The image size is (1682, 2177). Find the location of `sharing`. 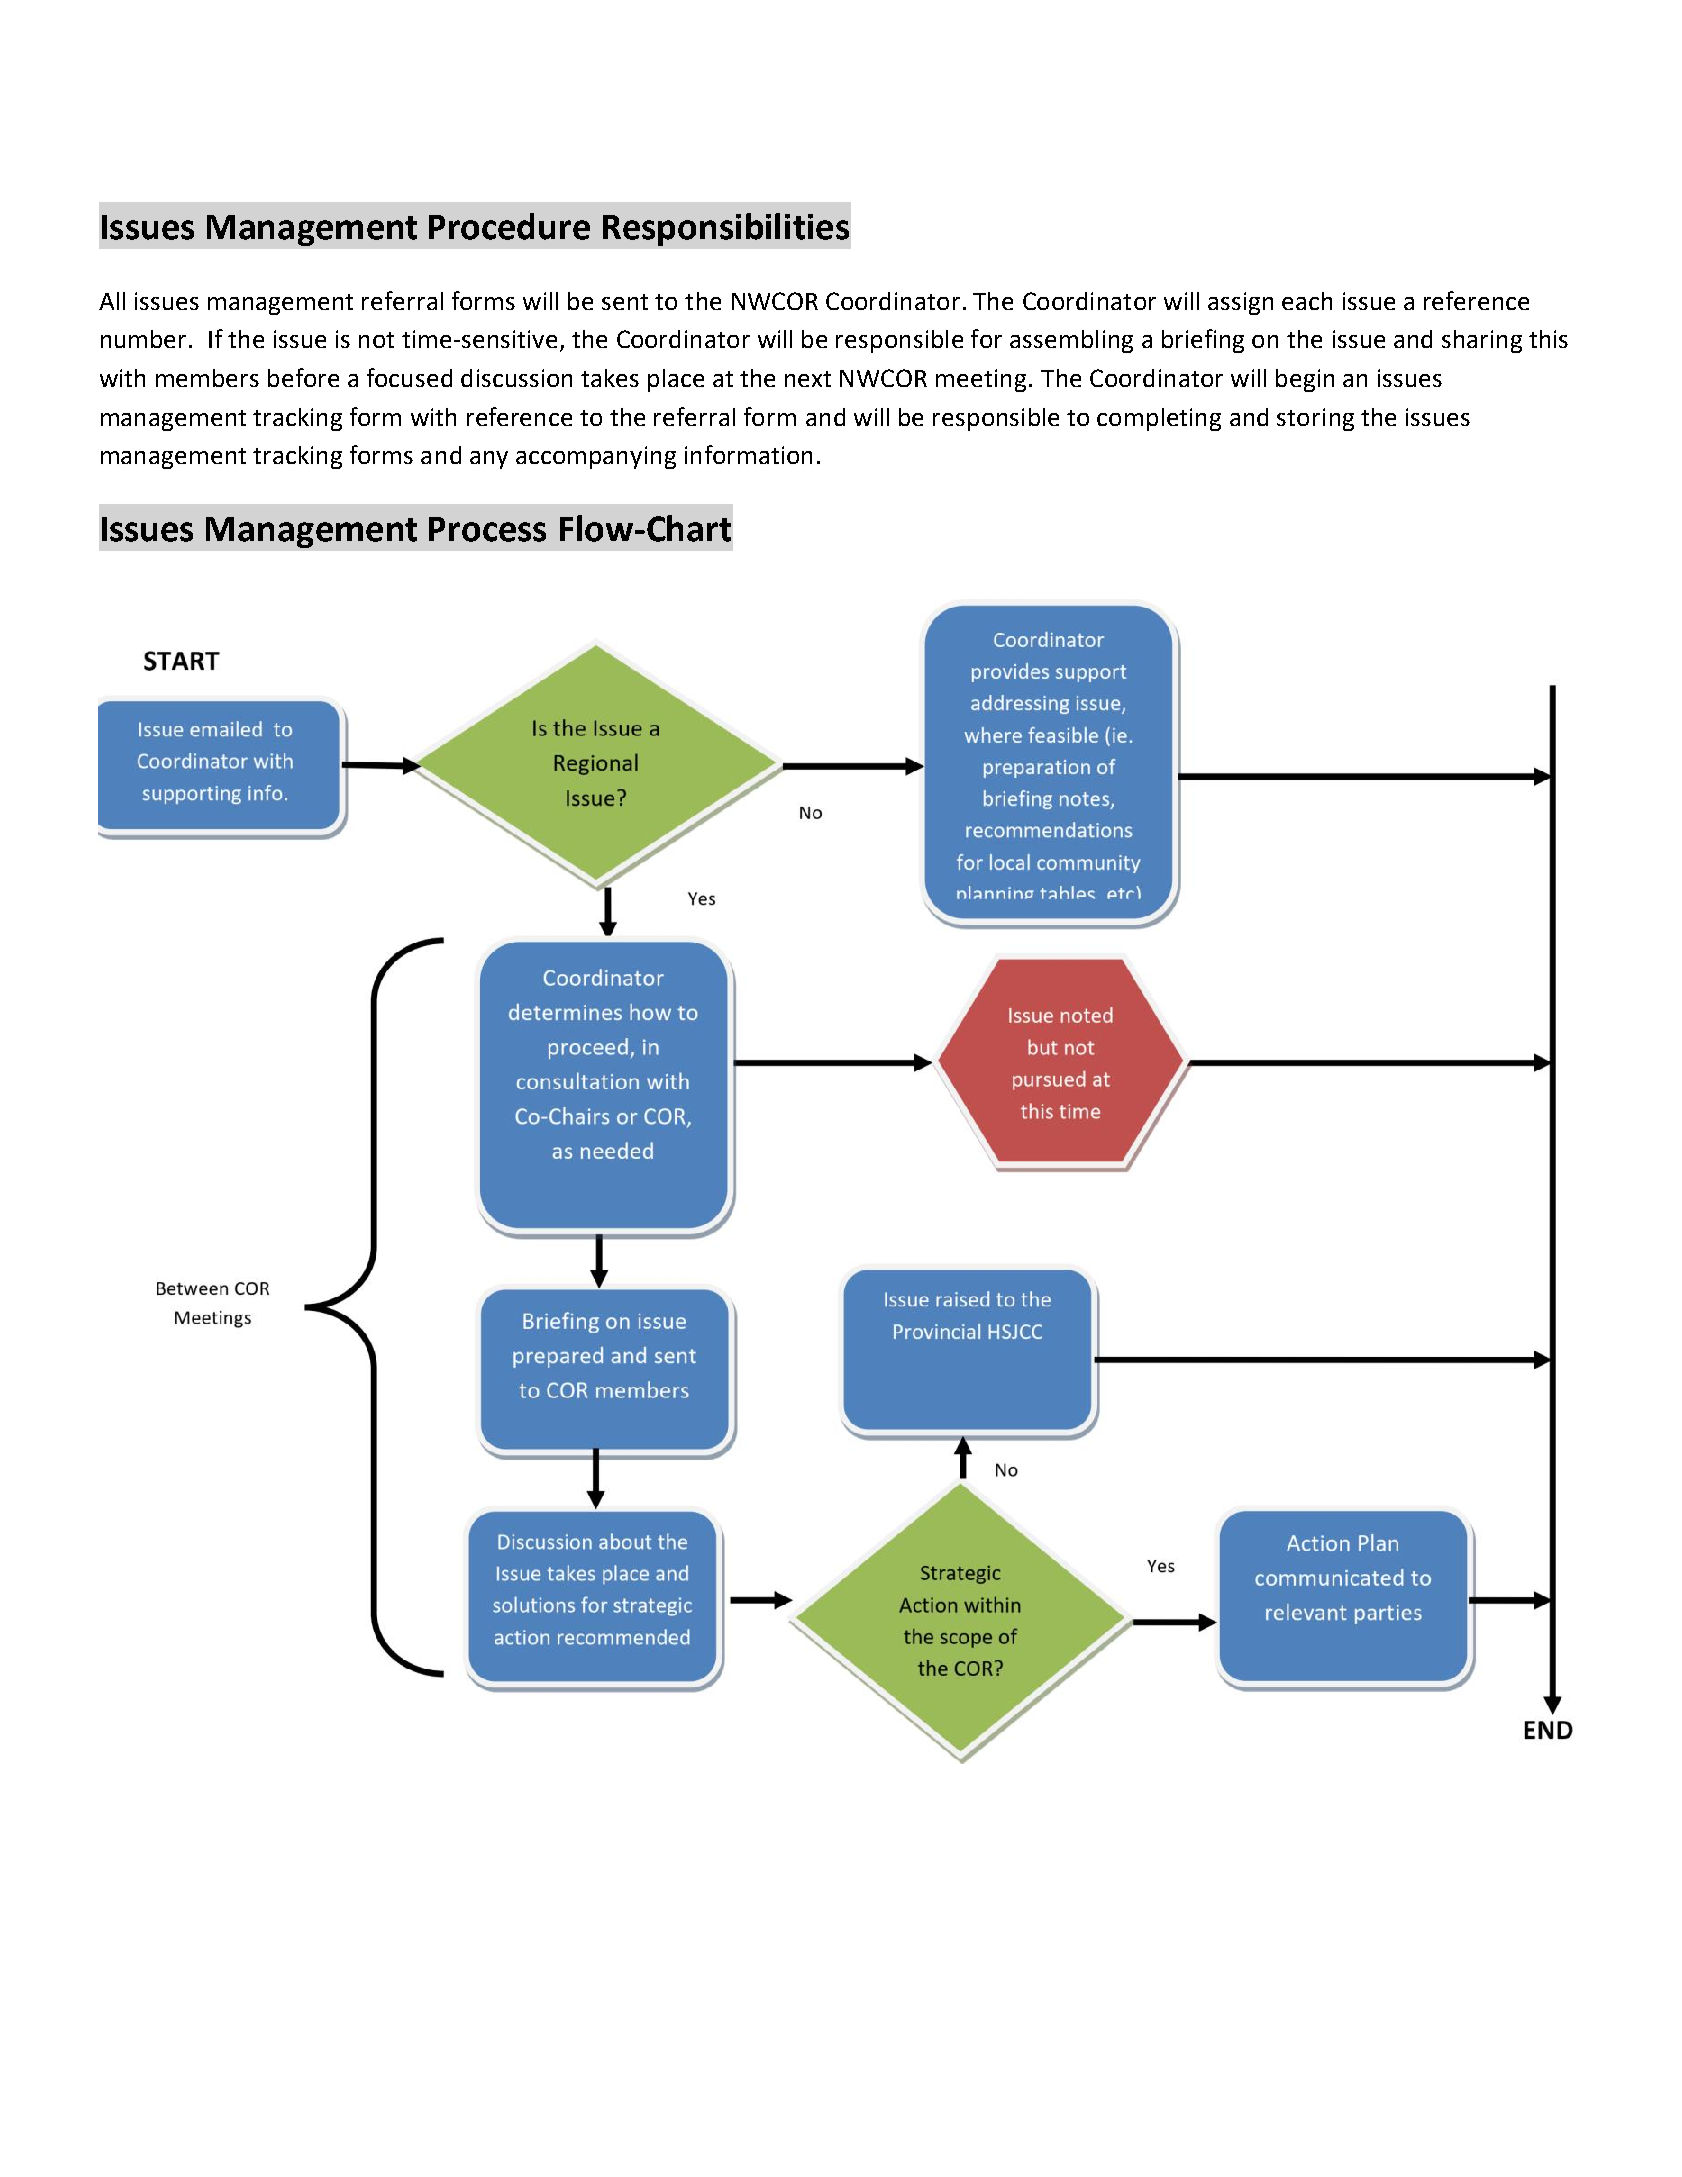

sharing is located at coordinates (1482, 341).
